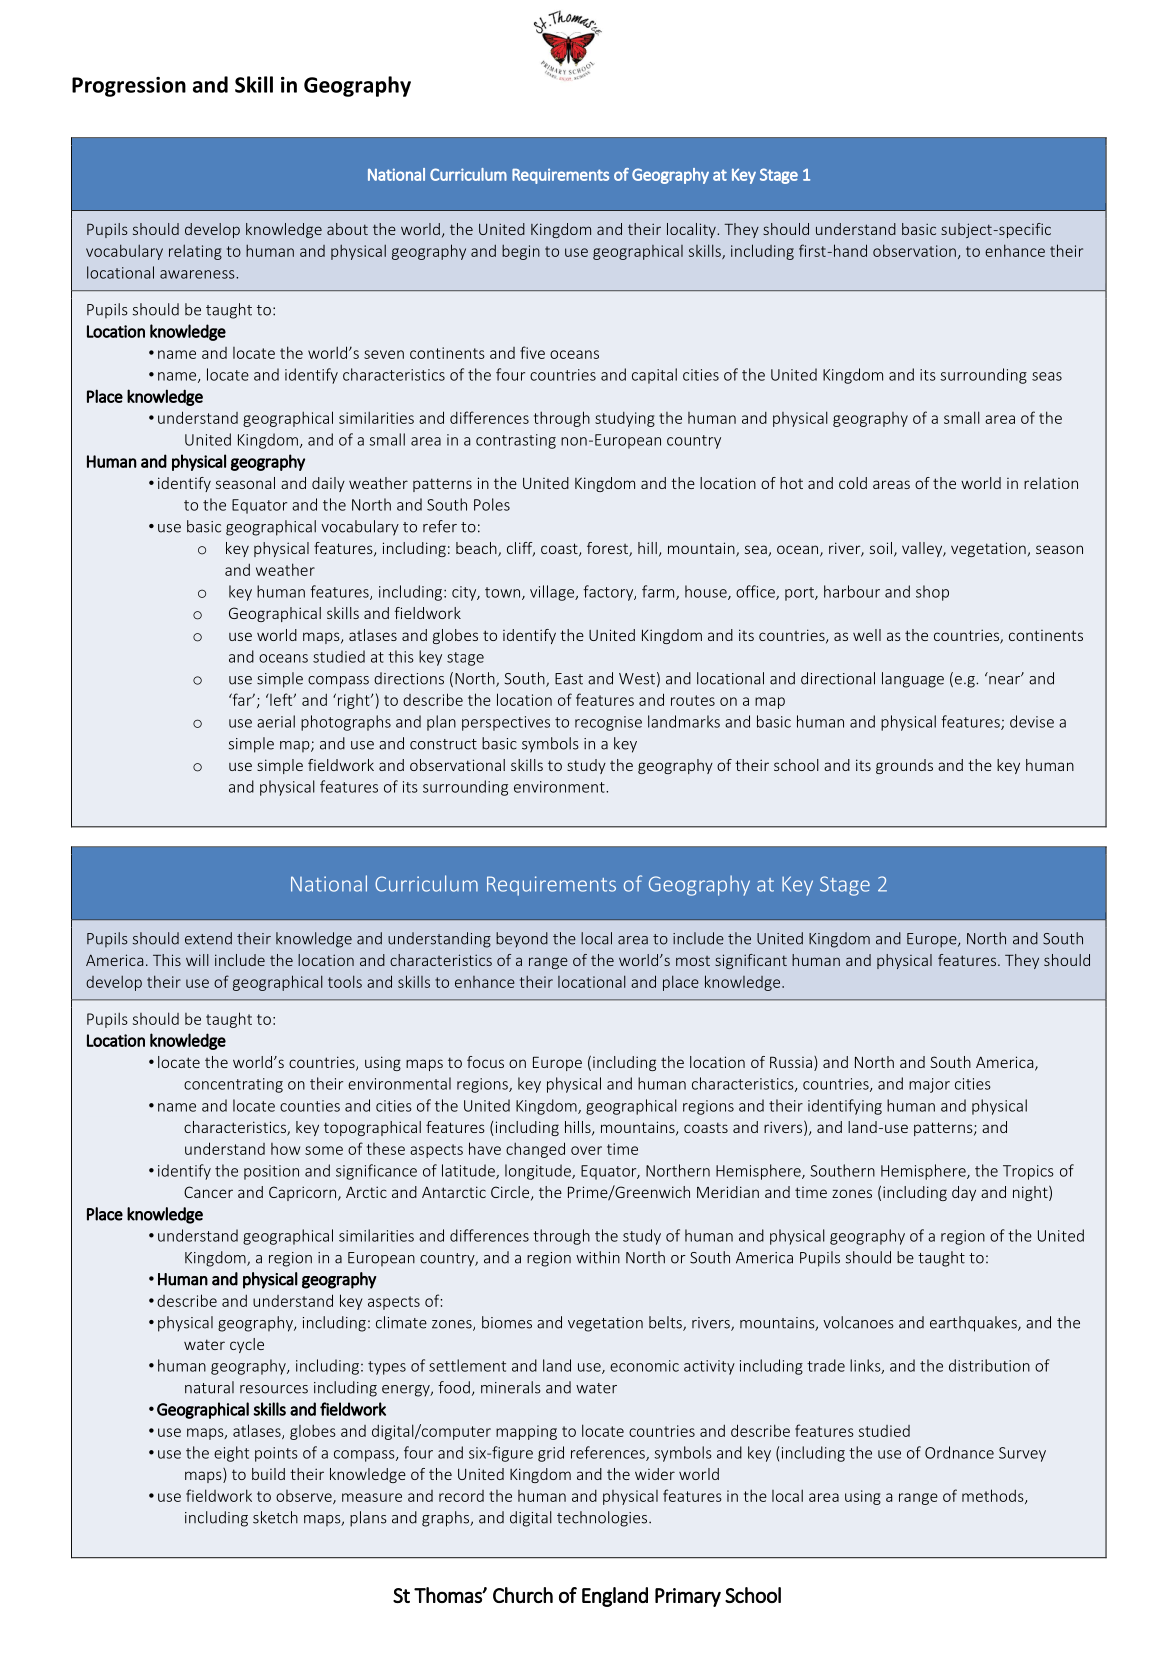 The image size is (1175, 1662). I want to click on factory, so click(609, 593).
